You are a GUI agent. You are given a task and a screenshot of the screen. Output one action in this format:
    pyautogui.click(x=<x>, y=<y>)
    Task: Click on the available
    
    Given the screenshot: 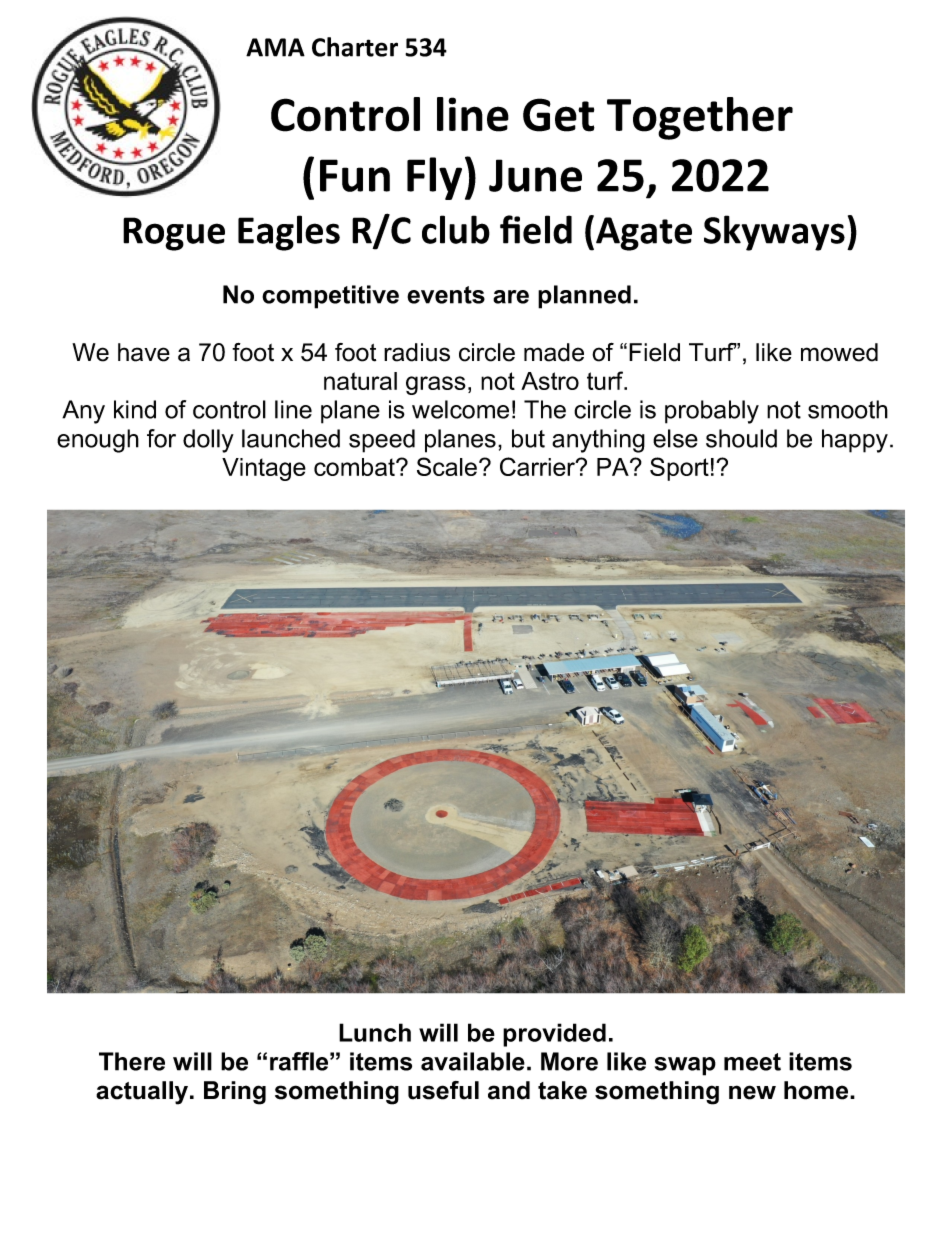 What is the action you would take?
    pyautogui.click(x=473, y=1061)
